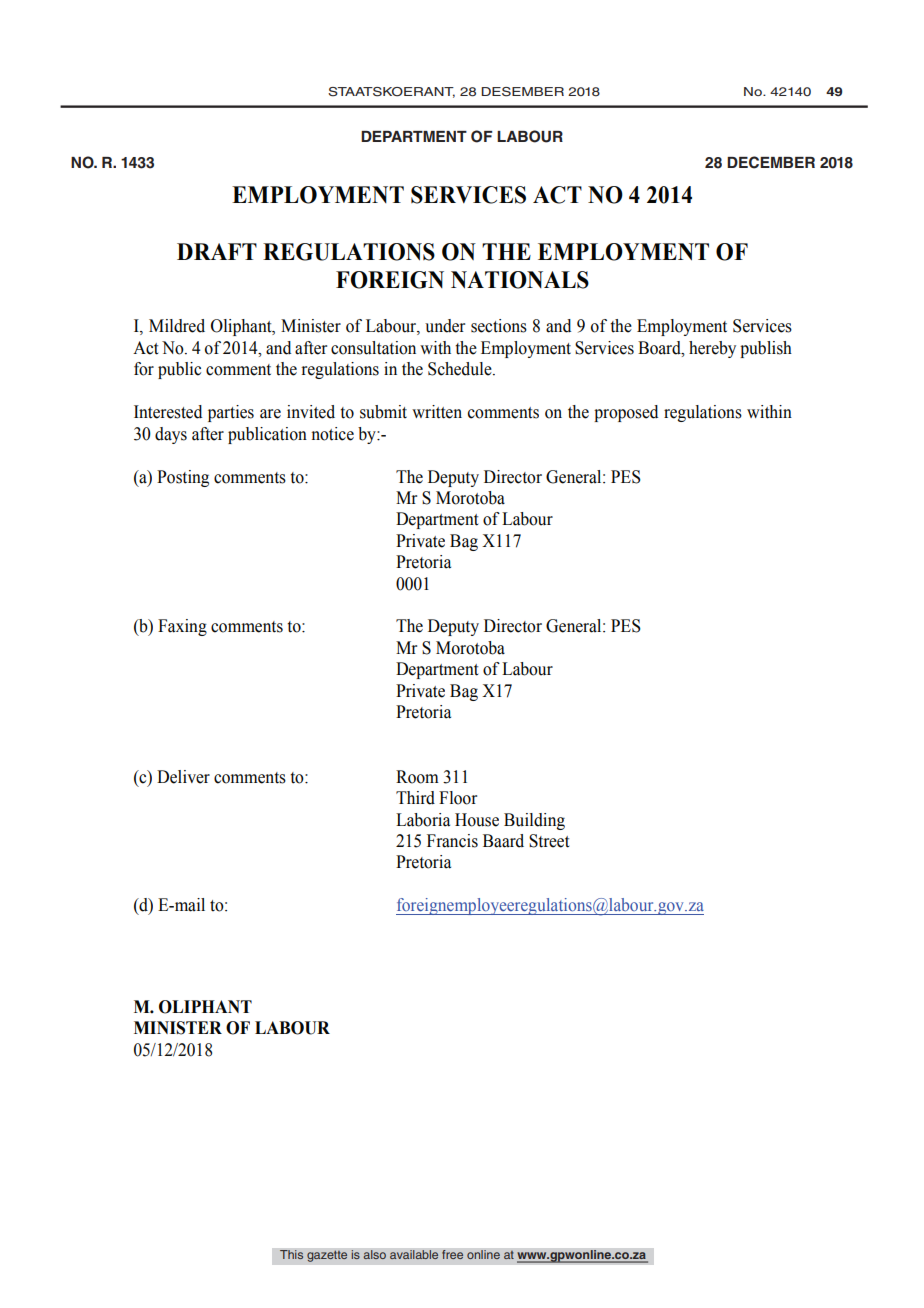 This screenshot has width=924, height=1308. Describe the element at coordinates (445, 326) in the screenshot. I see `under` at that location.
